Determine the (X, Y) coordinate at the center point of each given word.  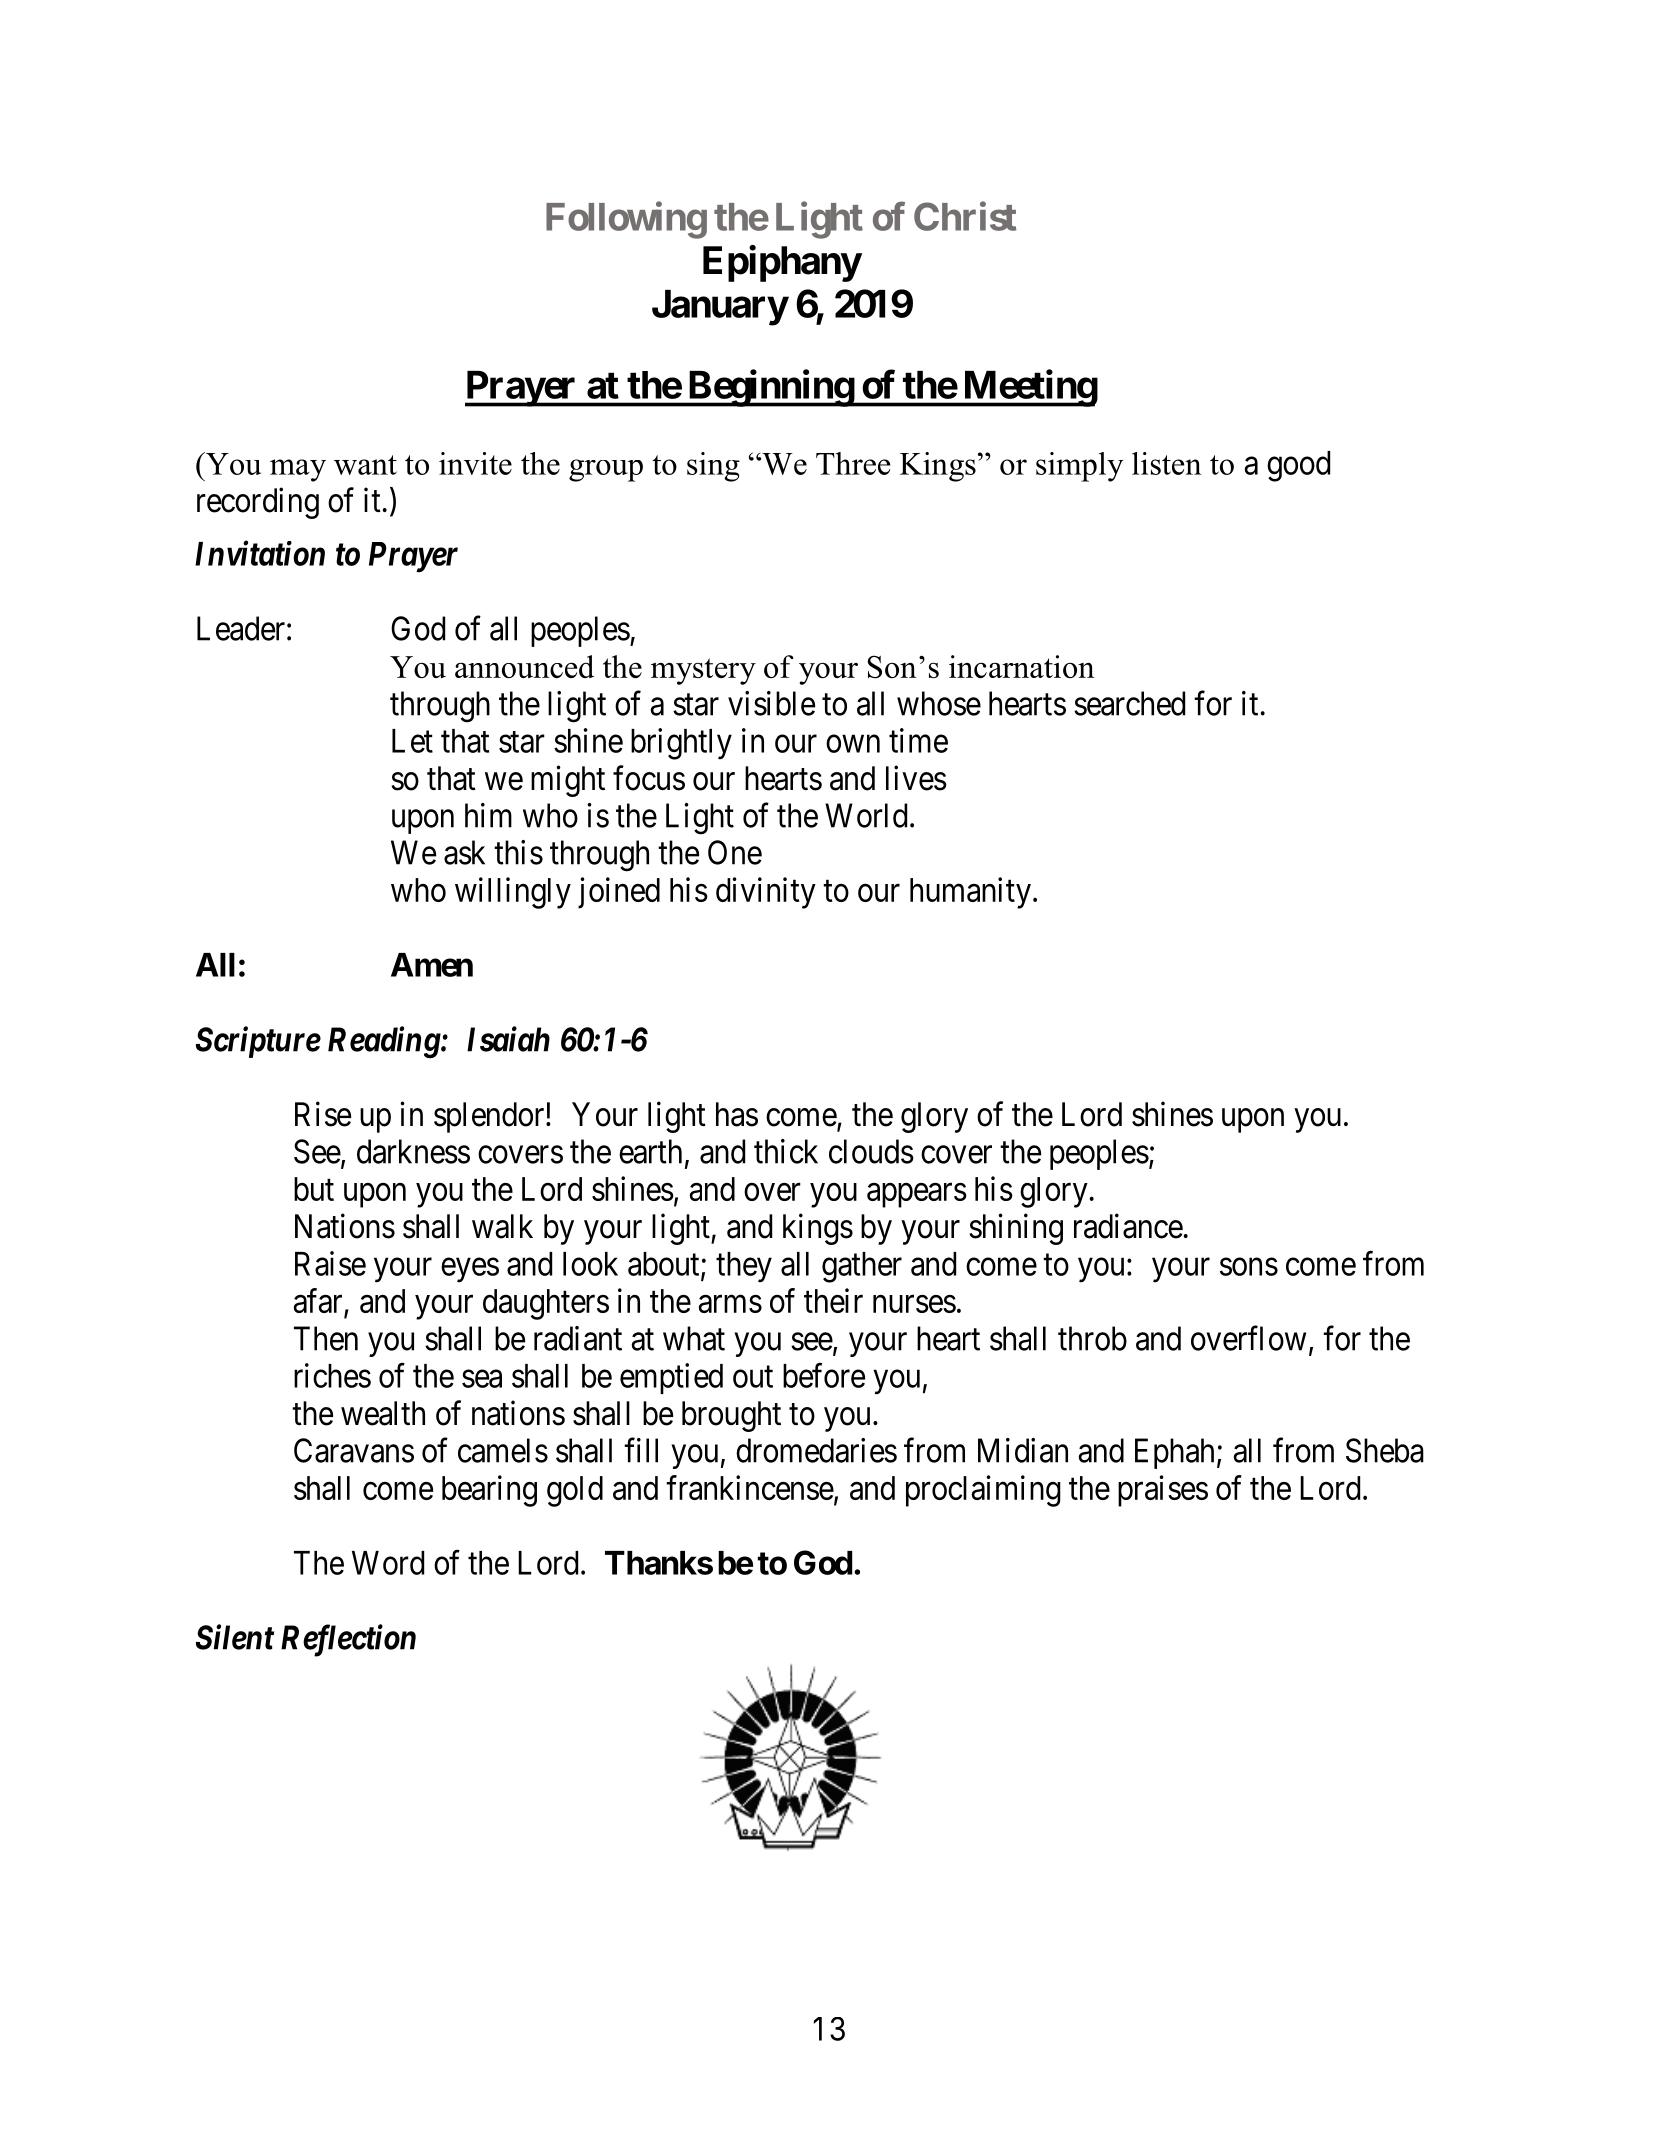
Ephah (1174, 1453)
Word (388, 1563)
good (1298, 466)
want (365, 465)
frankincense (750, 1487)
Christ (965, 216)
